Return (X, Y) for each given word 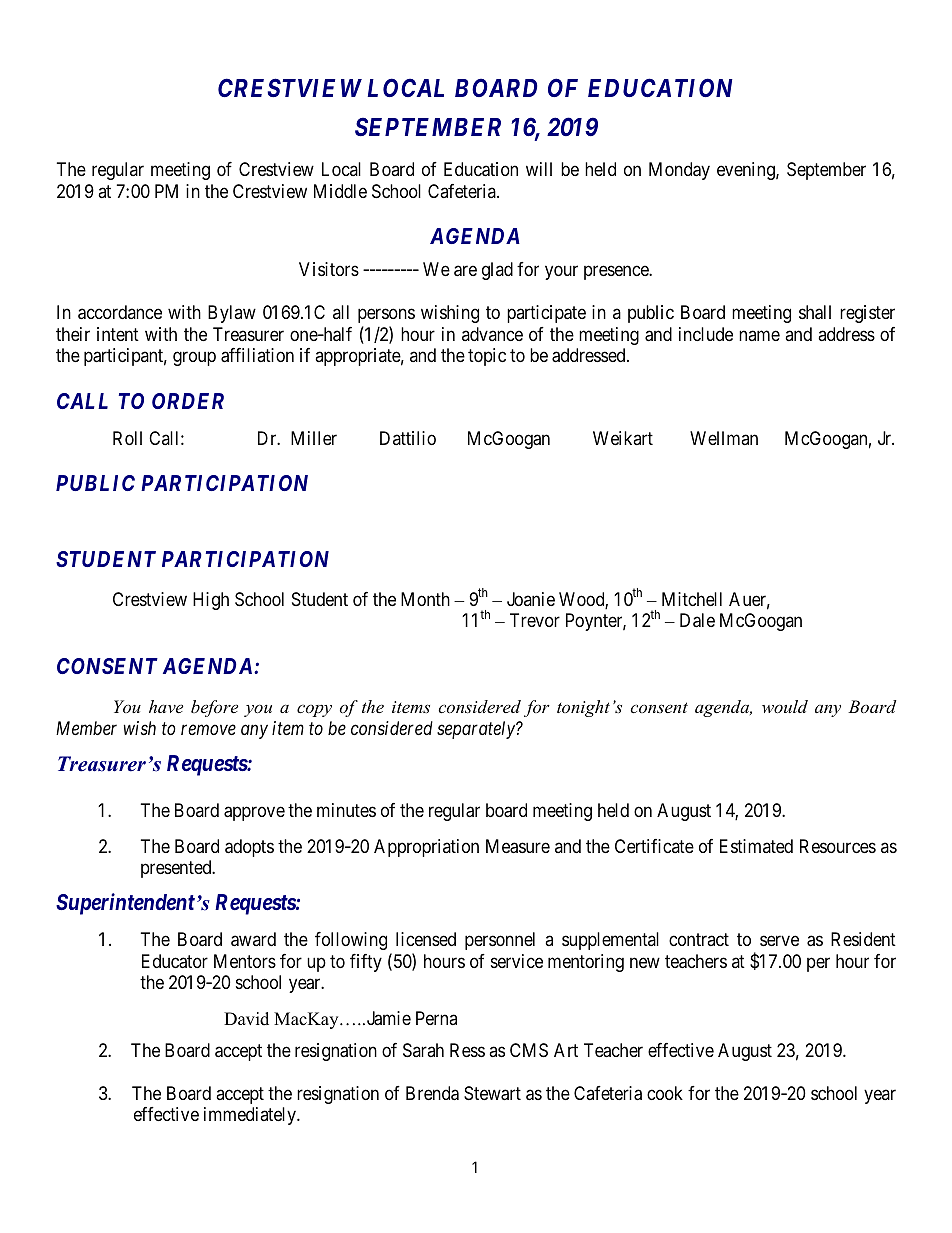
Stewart (492, 1093)
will (539, 169)
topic (487, 357)
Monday (679, 171)
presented (177, 869)
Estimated (756, 846)
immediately (251, 1116)
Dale (697, 620)
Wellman (724, 438)
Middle (340, 191)
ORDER (188, 401)
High (211, 601)
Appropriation (426, 848)
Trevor (535, 620)
